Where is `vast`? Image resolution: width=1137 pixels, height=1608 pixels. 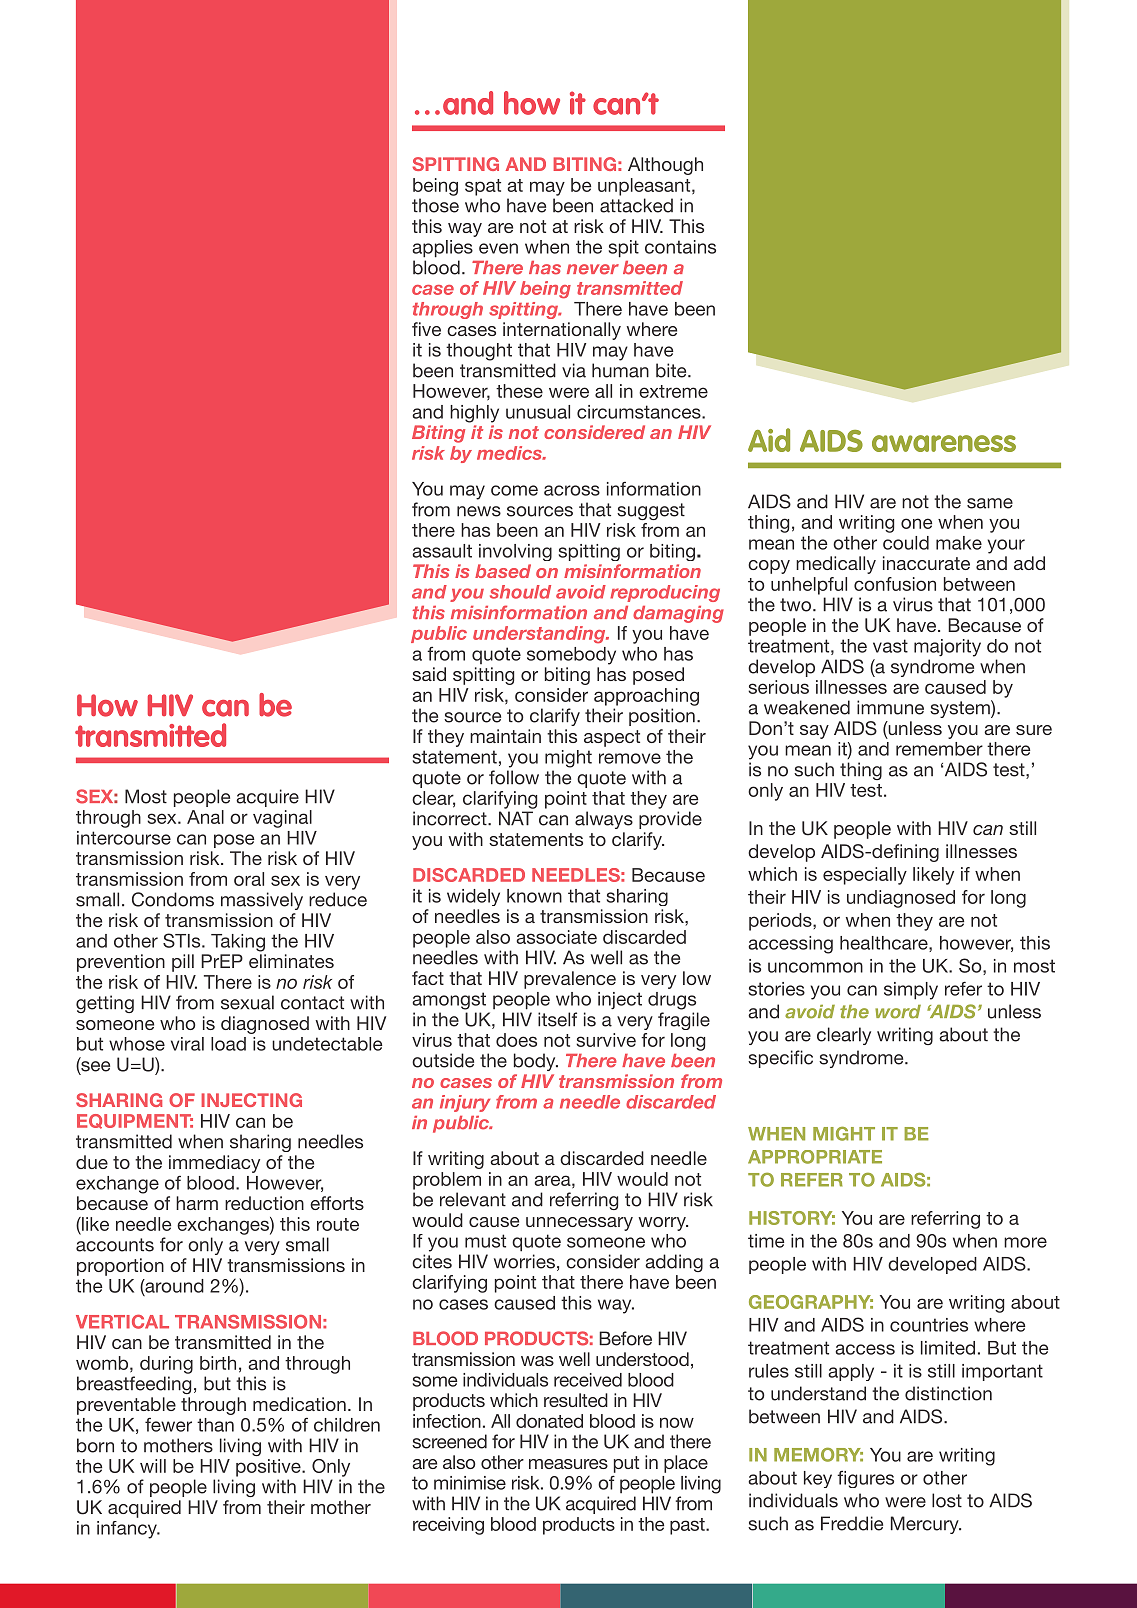 vast is located at coordinates (890, 646).
